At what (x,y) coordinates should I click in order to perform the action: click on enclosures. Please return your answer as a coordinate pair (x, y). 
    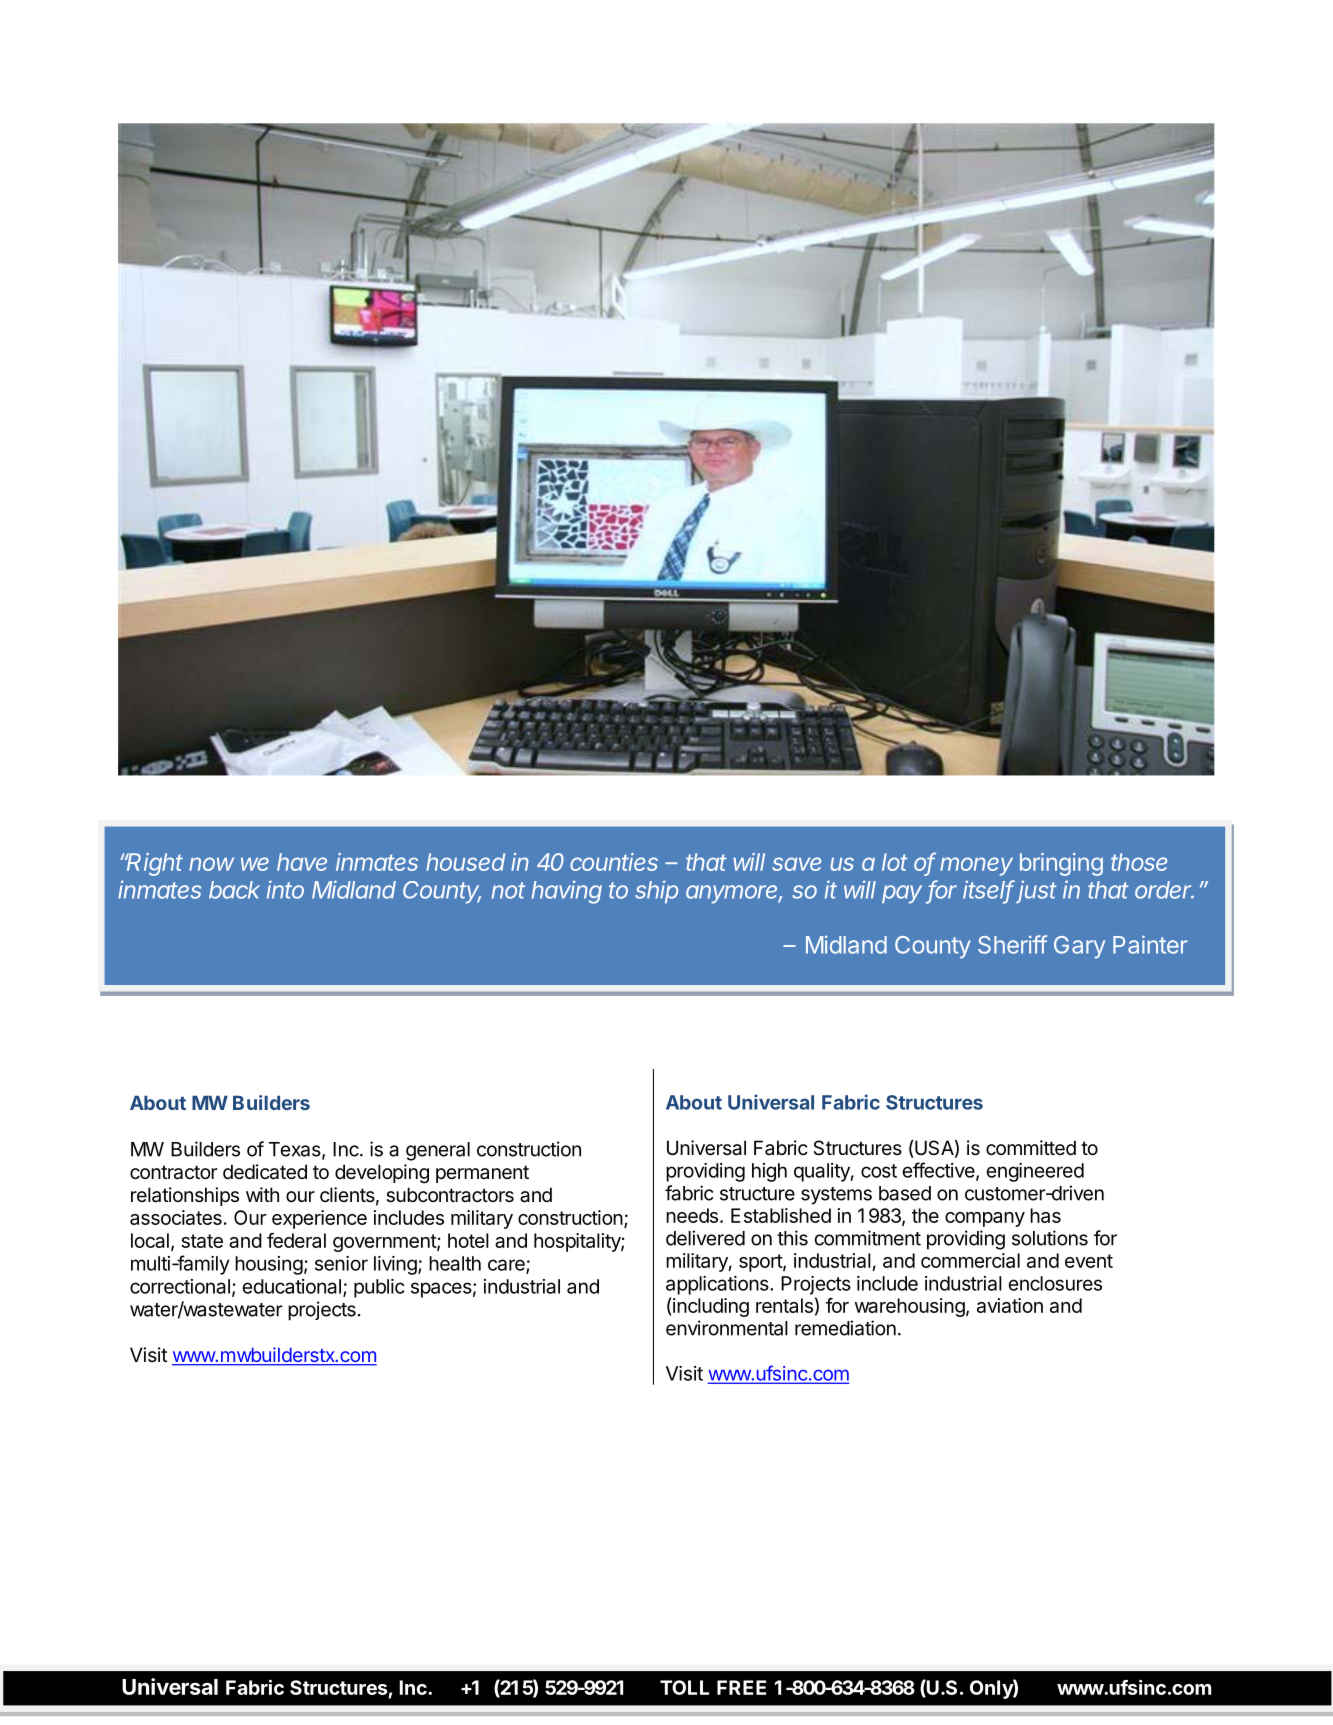
    Looking at the image, I should click on (1055, 1283).
